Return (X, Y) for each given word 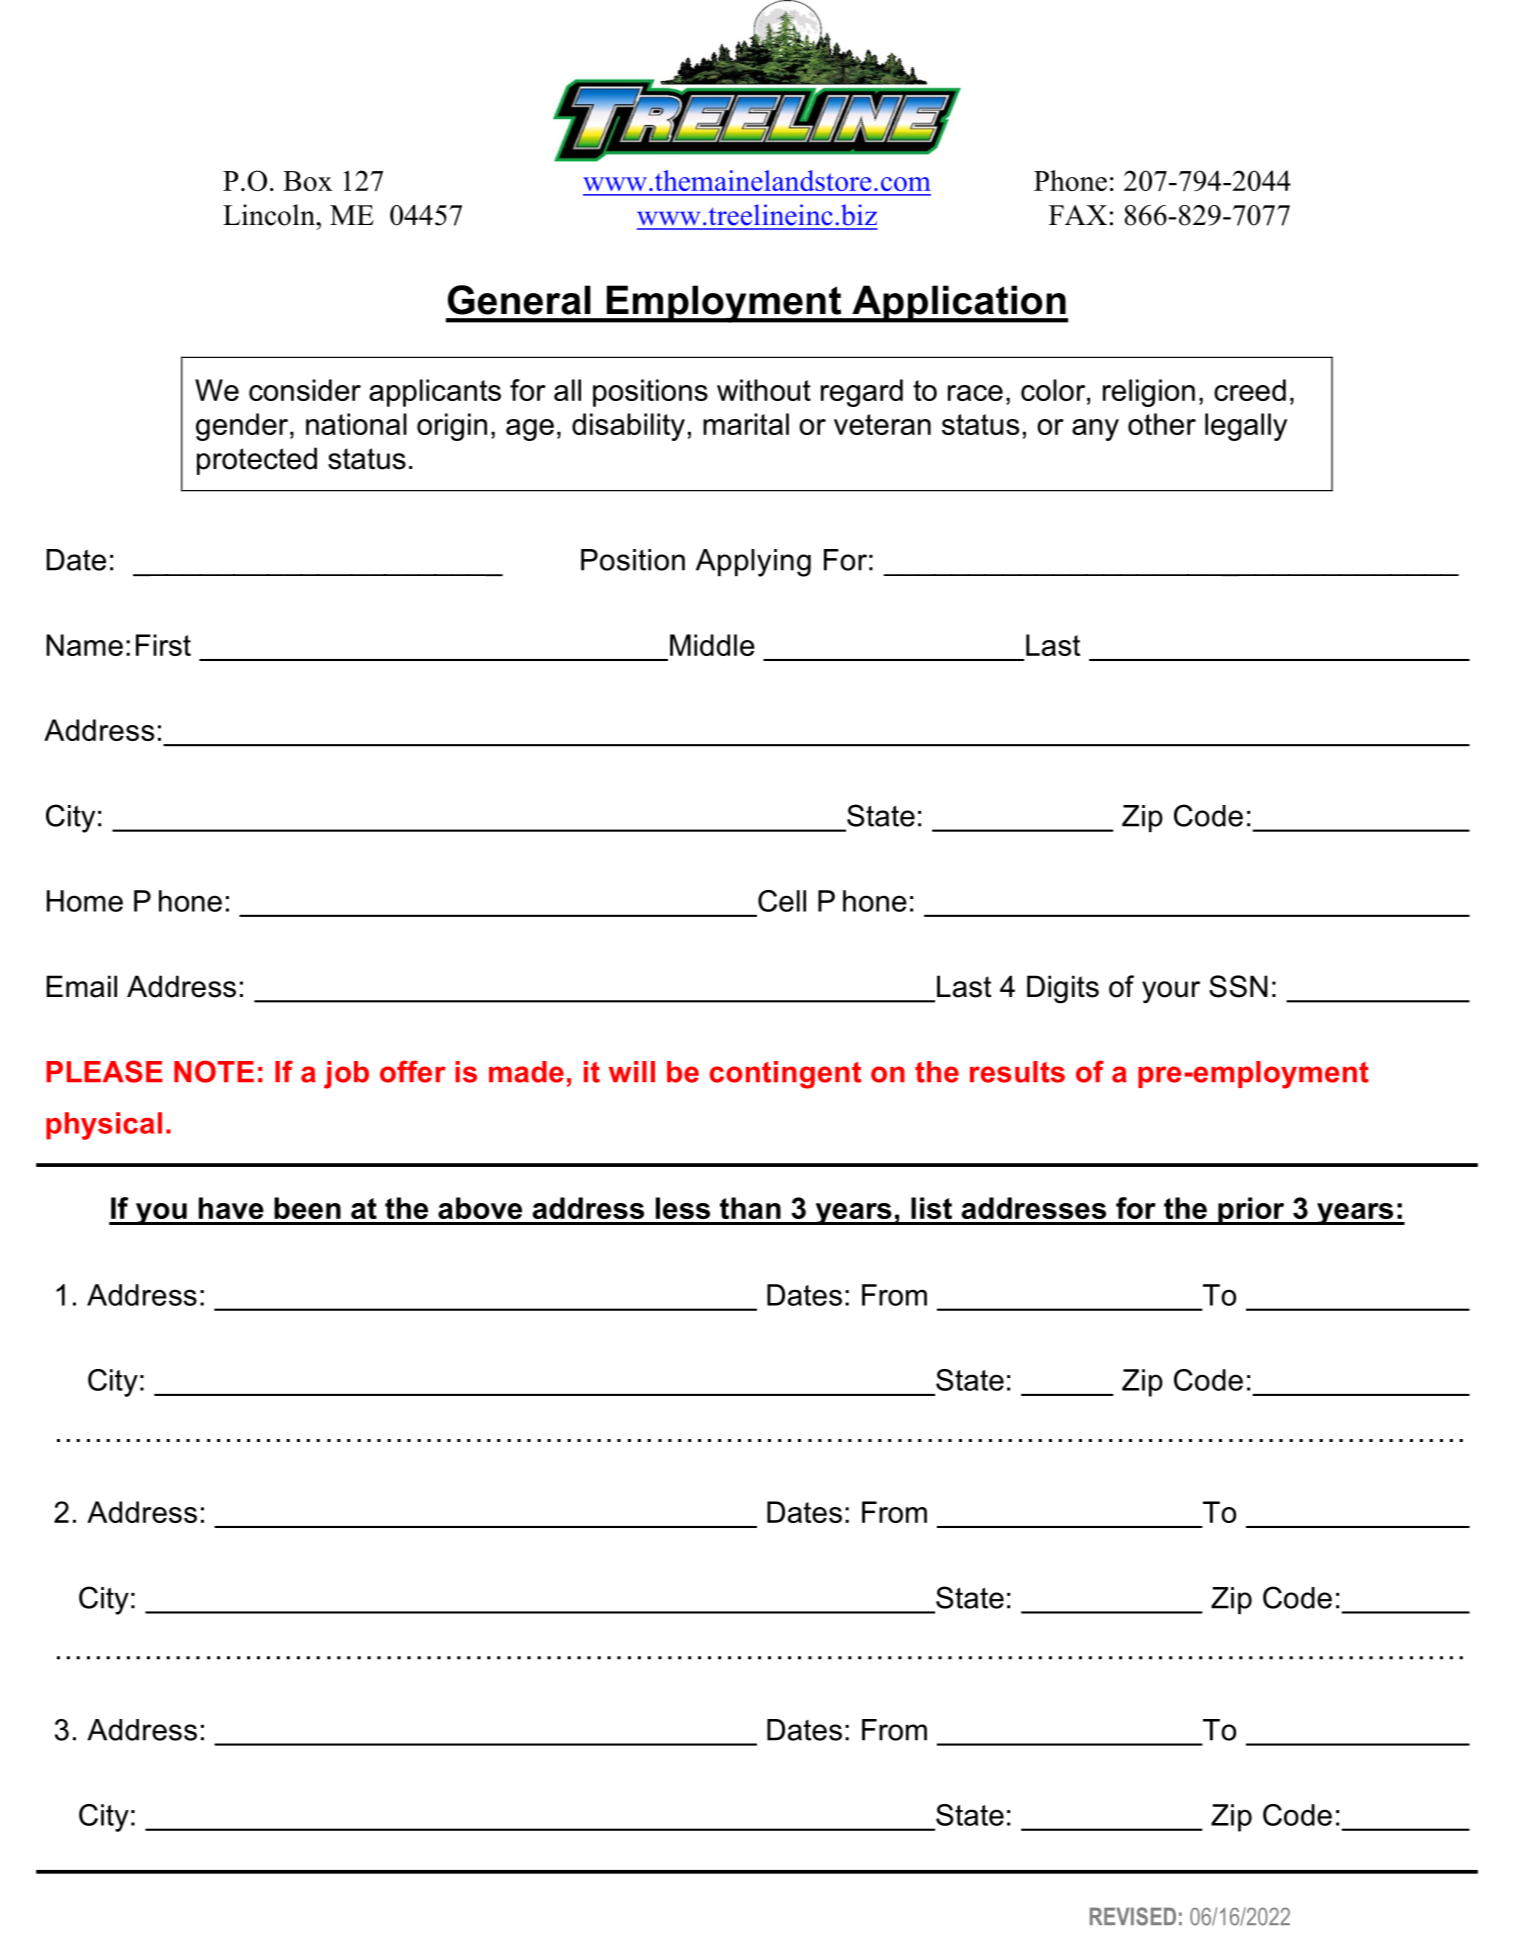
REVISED (1133, 1916)
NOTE (214, 1071)
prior (1251, 1211)
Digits (1063, 989)
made (526, 1072)
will (632, 1071)
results (1017, 1072)
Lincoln (270, 215)
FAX (1078, 215)
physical (104, 1126)
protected (257, 461)
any (1095, 430)
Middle (712, 645)
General (519, 300)
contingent (785, 1075)
